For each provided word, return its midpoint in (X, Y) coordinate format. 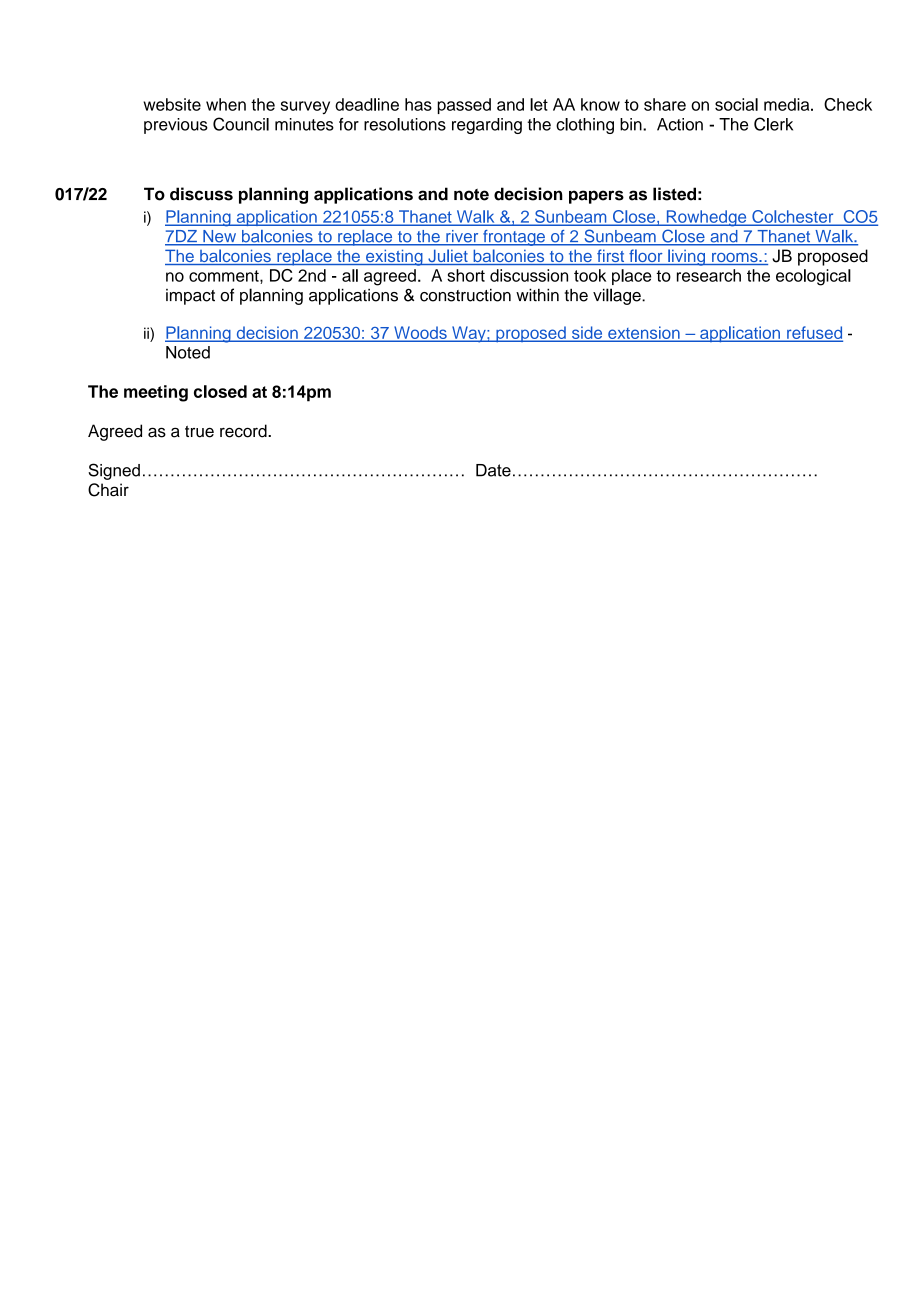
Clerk (773, 124)
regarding (487, 126)
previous (176, 126)
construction (465, 295)
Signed (114, 471)
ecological (813, 277)
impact (190, 297)
